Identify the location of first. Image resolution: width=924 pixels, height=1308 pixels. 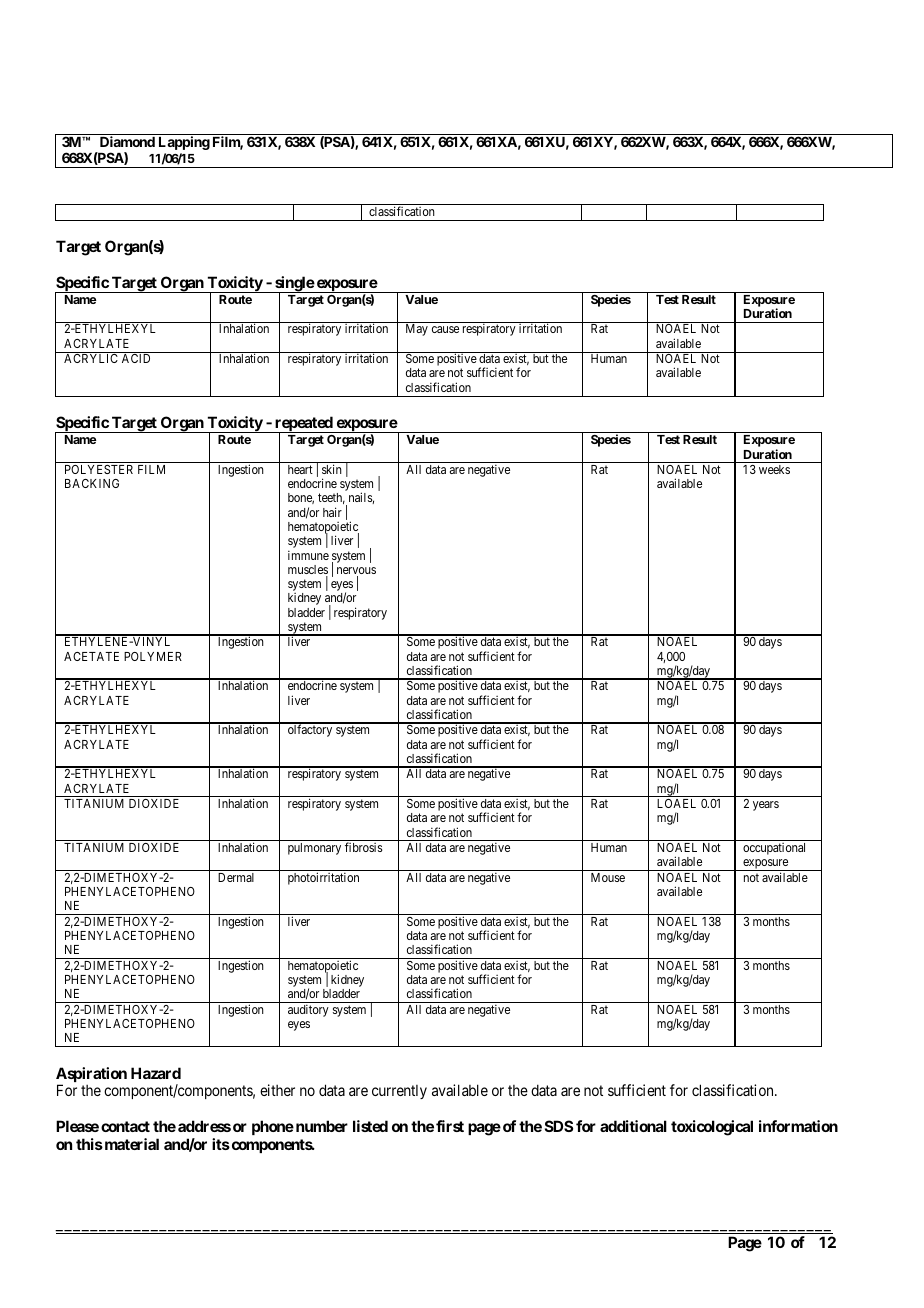
(450, 1126).
